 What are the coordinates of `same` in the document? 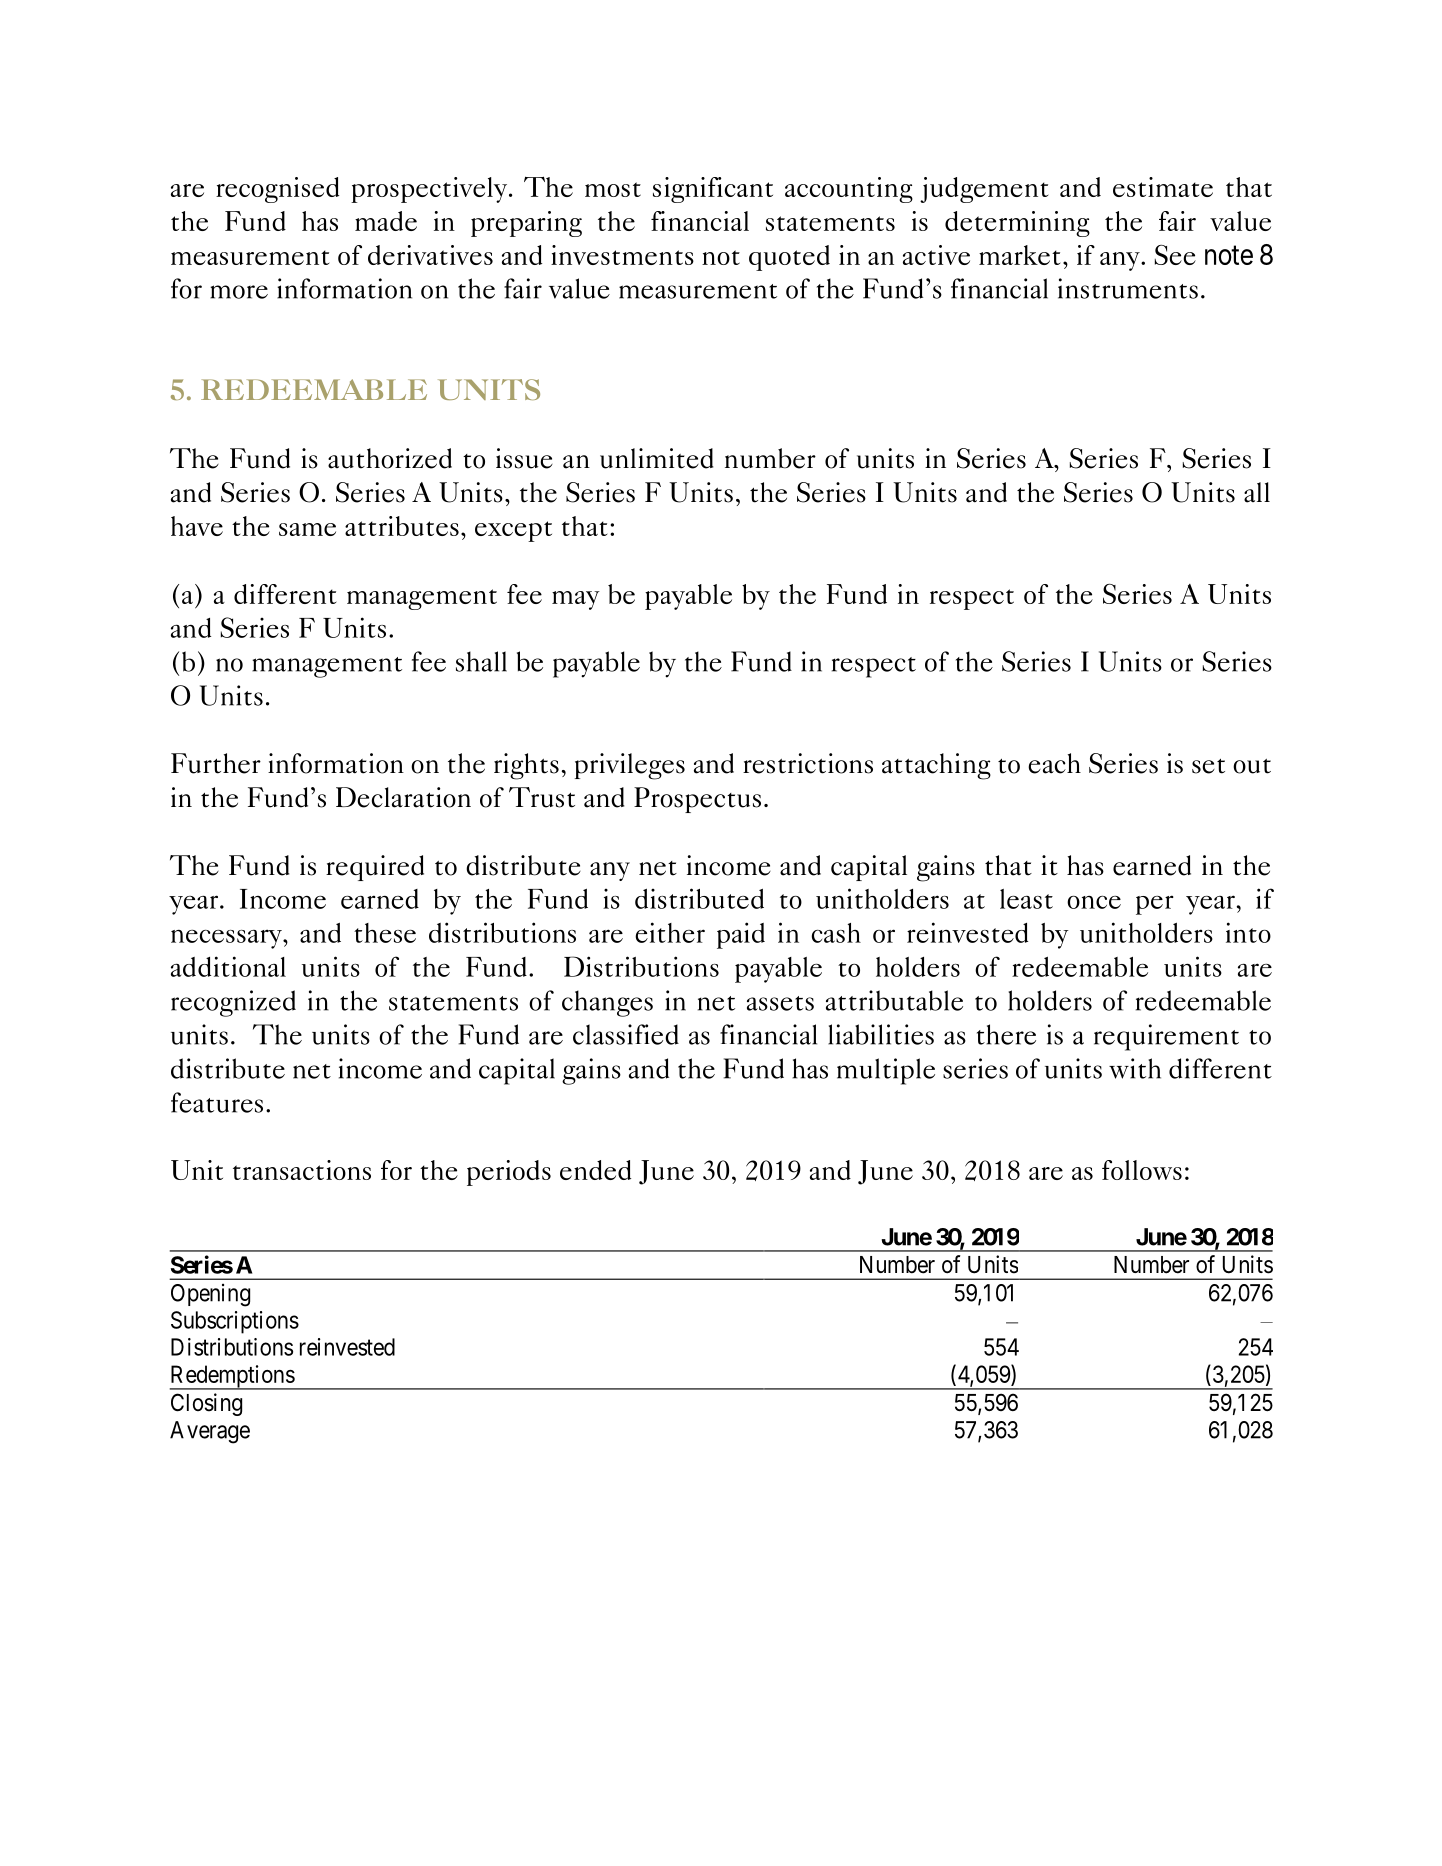 It's located at (307, 529).
